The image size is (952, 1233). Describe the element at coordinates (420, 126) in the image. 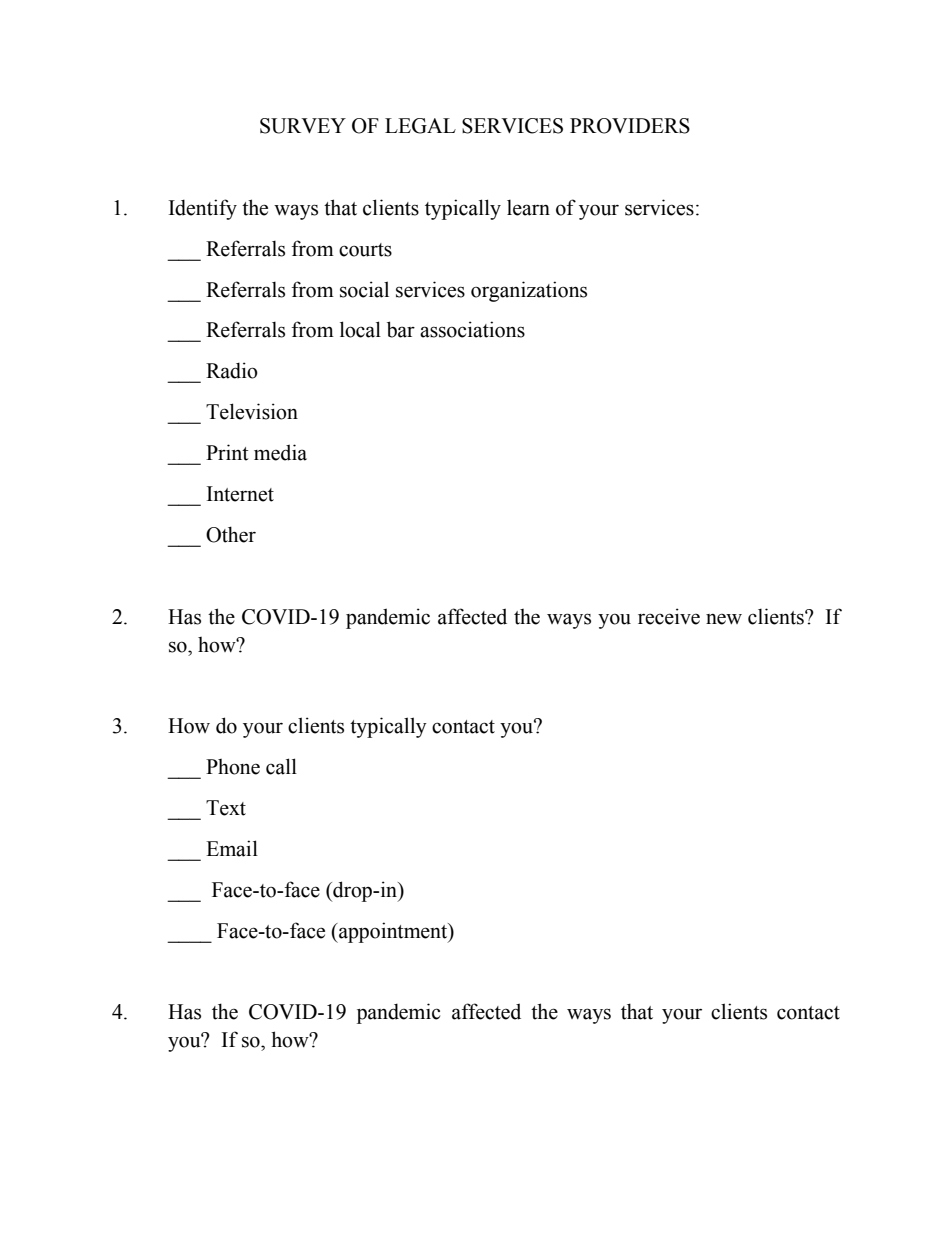

I see `LEGAL` at that location.
